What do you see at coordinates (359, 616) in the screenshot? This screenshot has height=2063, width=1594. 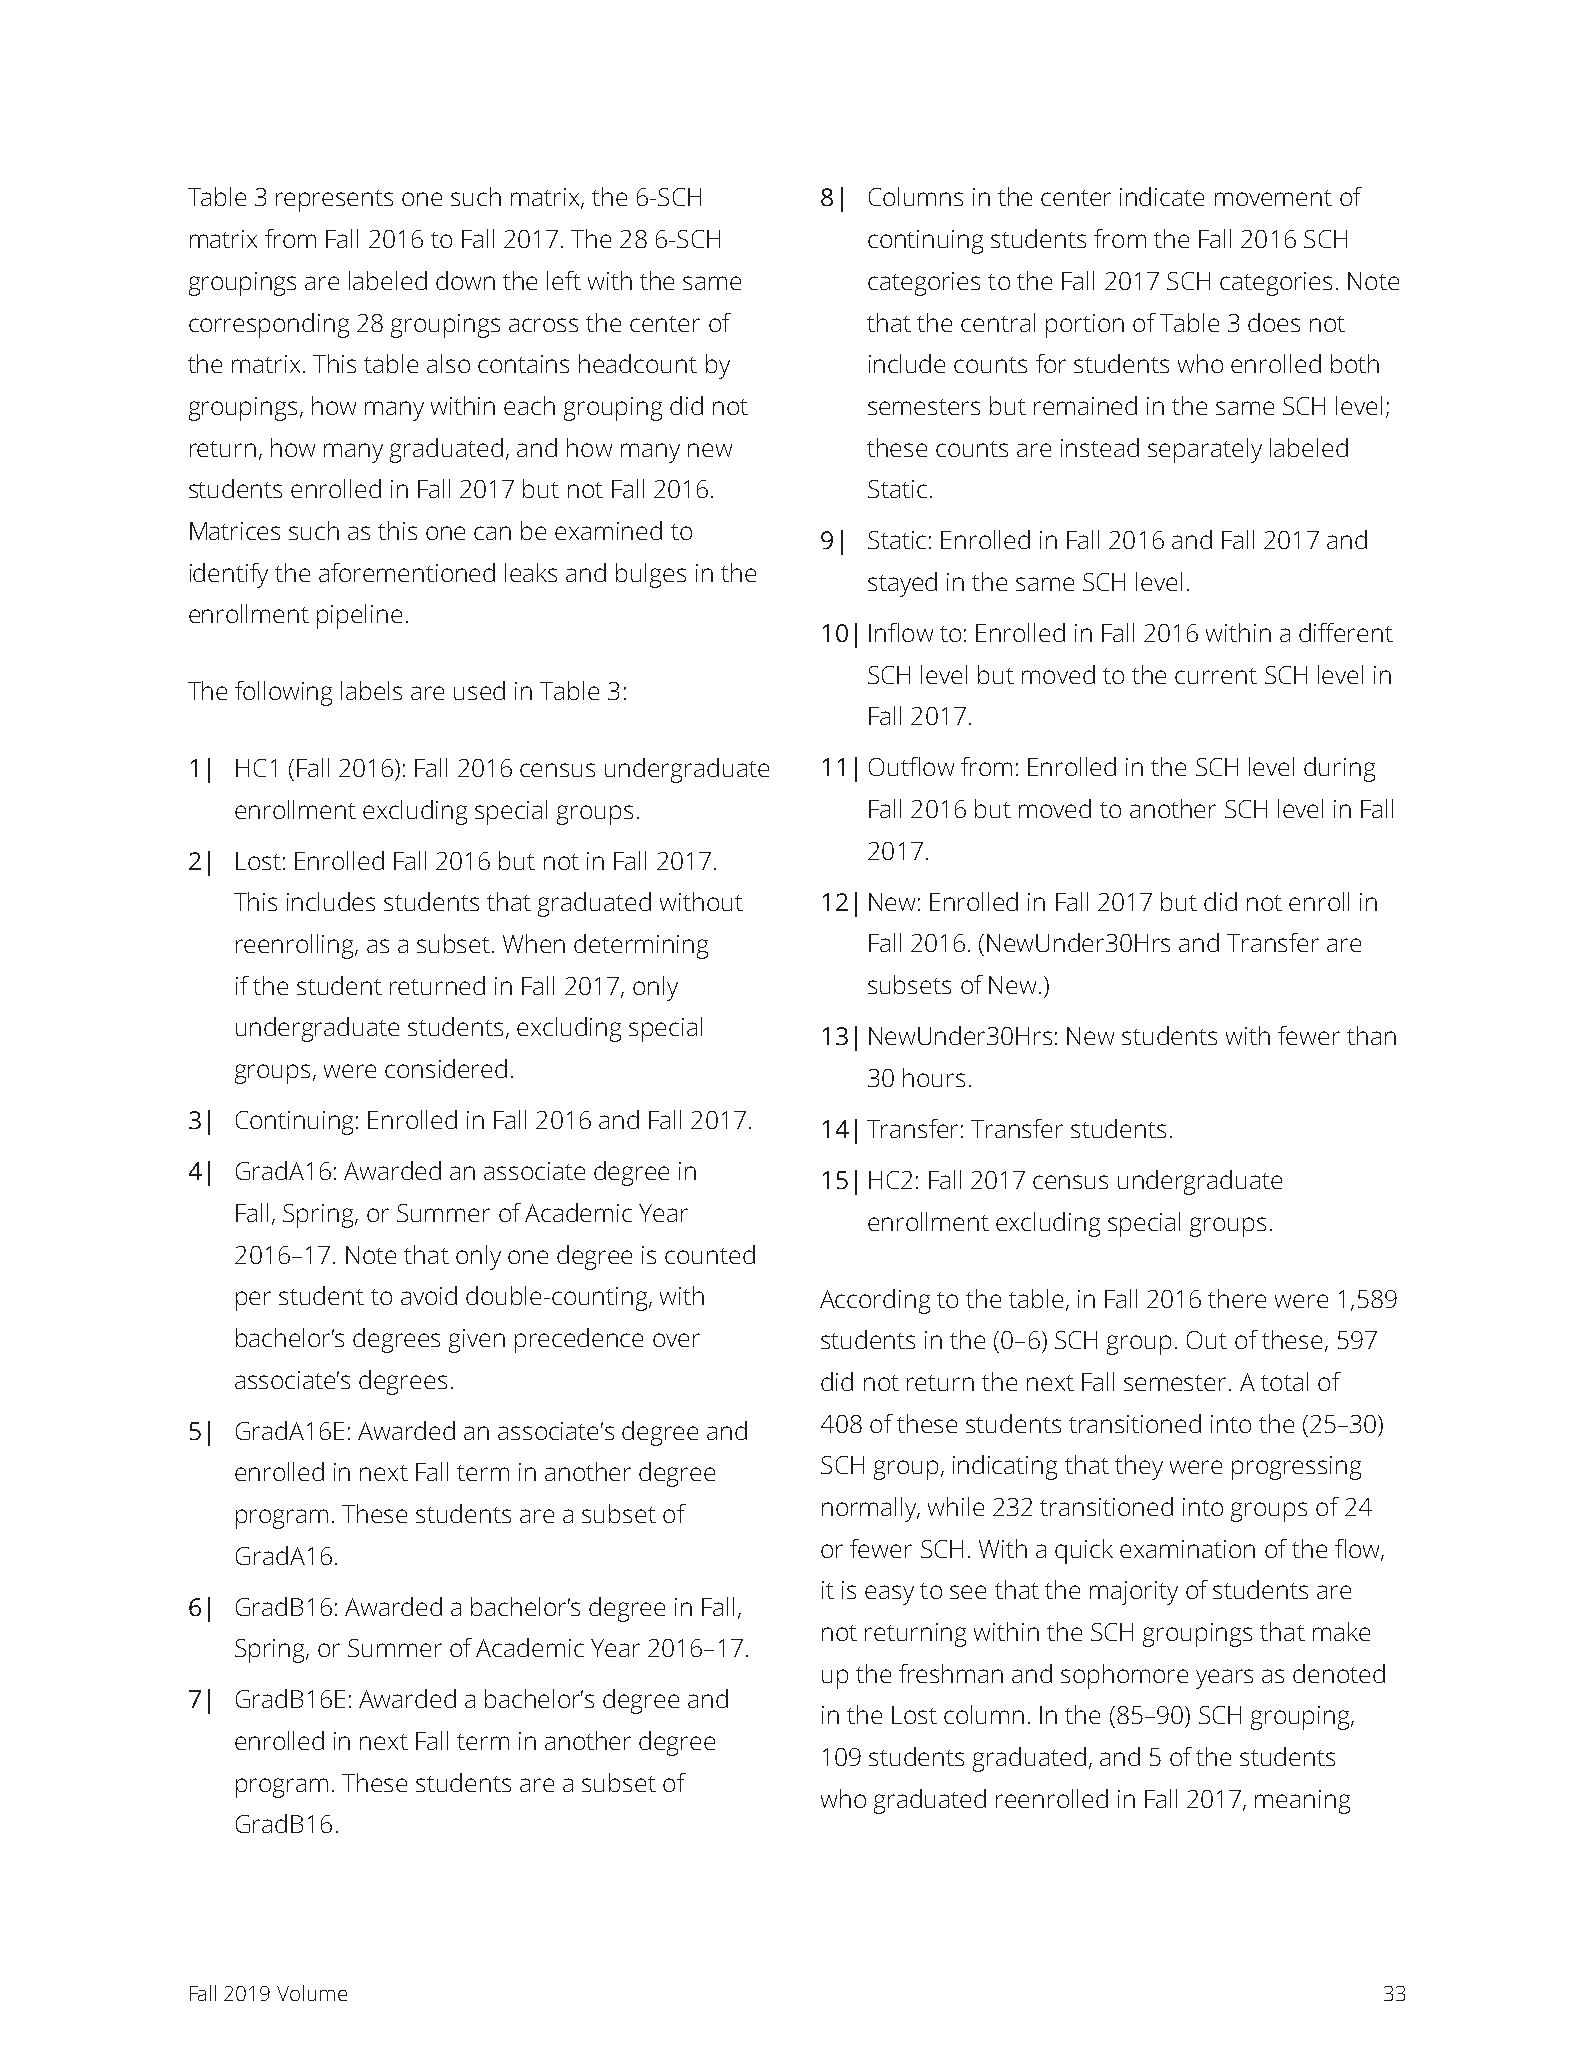 I see `pipeline` at bounding box center [359, 616].
